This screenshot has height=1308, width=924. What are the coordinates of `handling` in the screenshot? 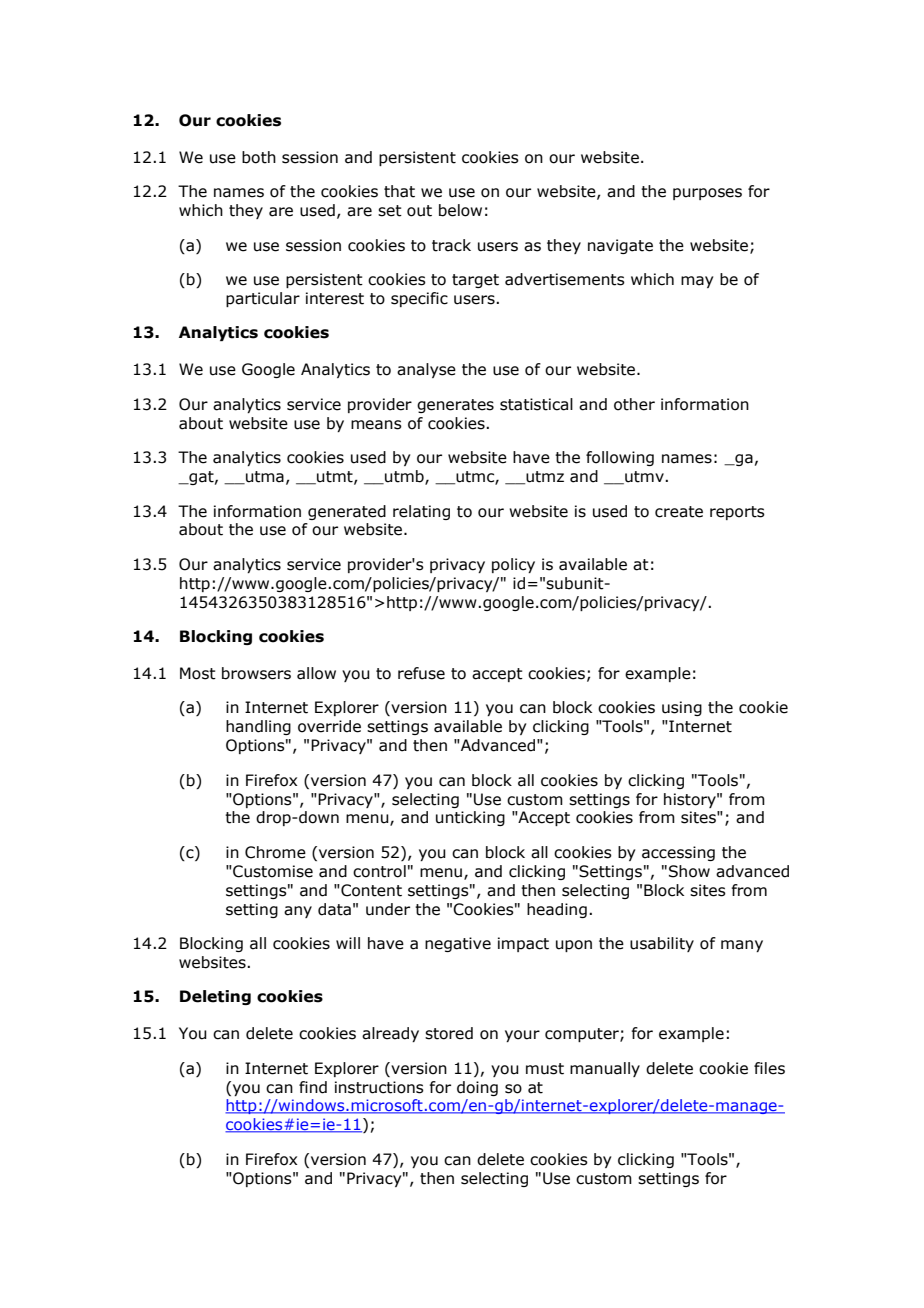 It's located at (258, 727).
